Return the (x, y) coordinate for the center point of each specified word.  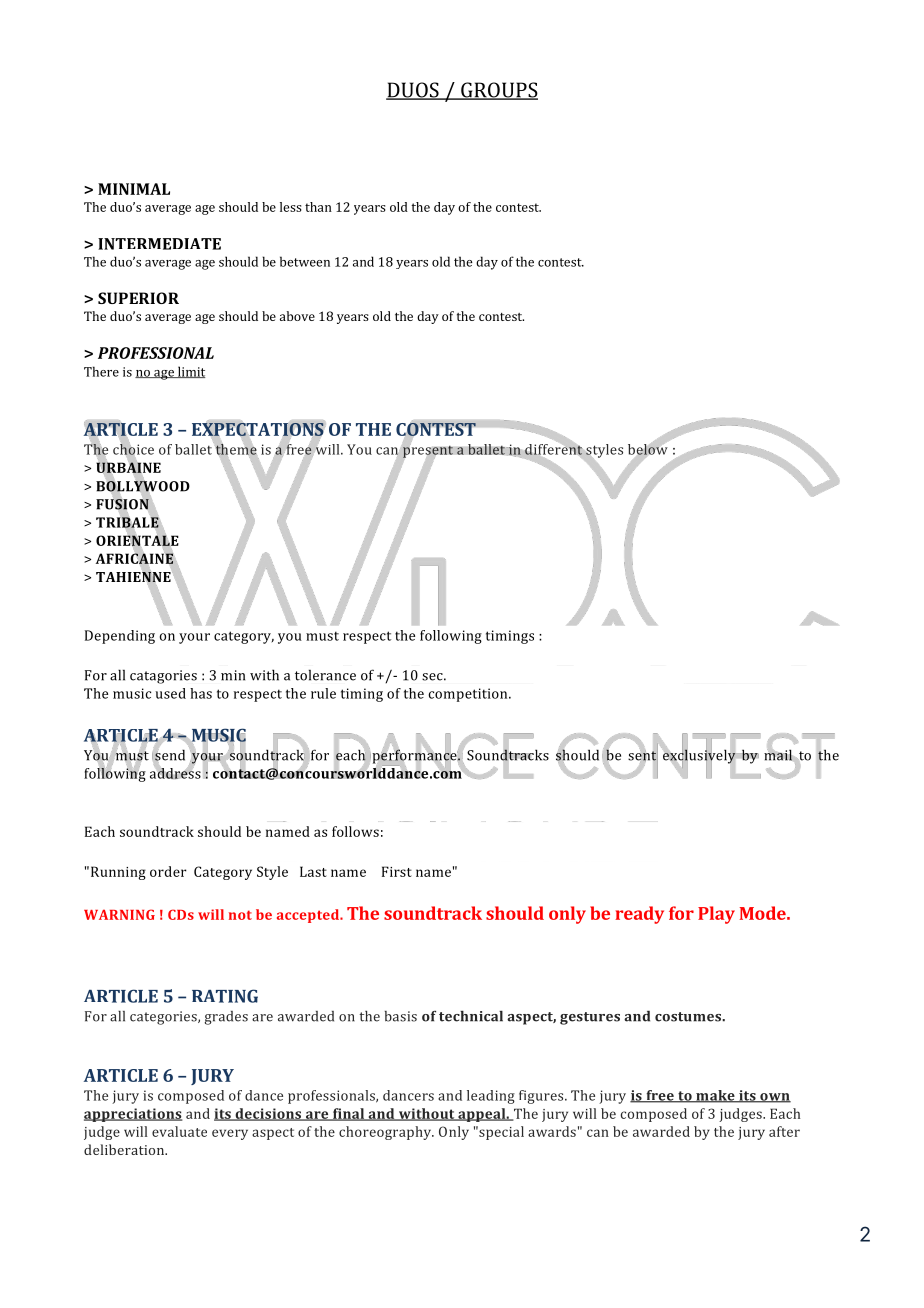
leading (491, 1097)
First (397, 871)
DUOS (413, 91)
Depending (120, 637)
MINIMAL (134, 189)
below (648, 449)
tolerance (325, 675)
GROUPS (498, 91)
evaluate (179, 1131)
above (297, 316)
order (168, 871)
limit (190, 372)
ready (639, 915)
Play (716, 915)
